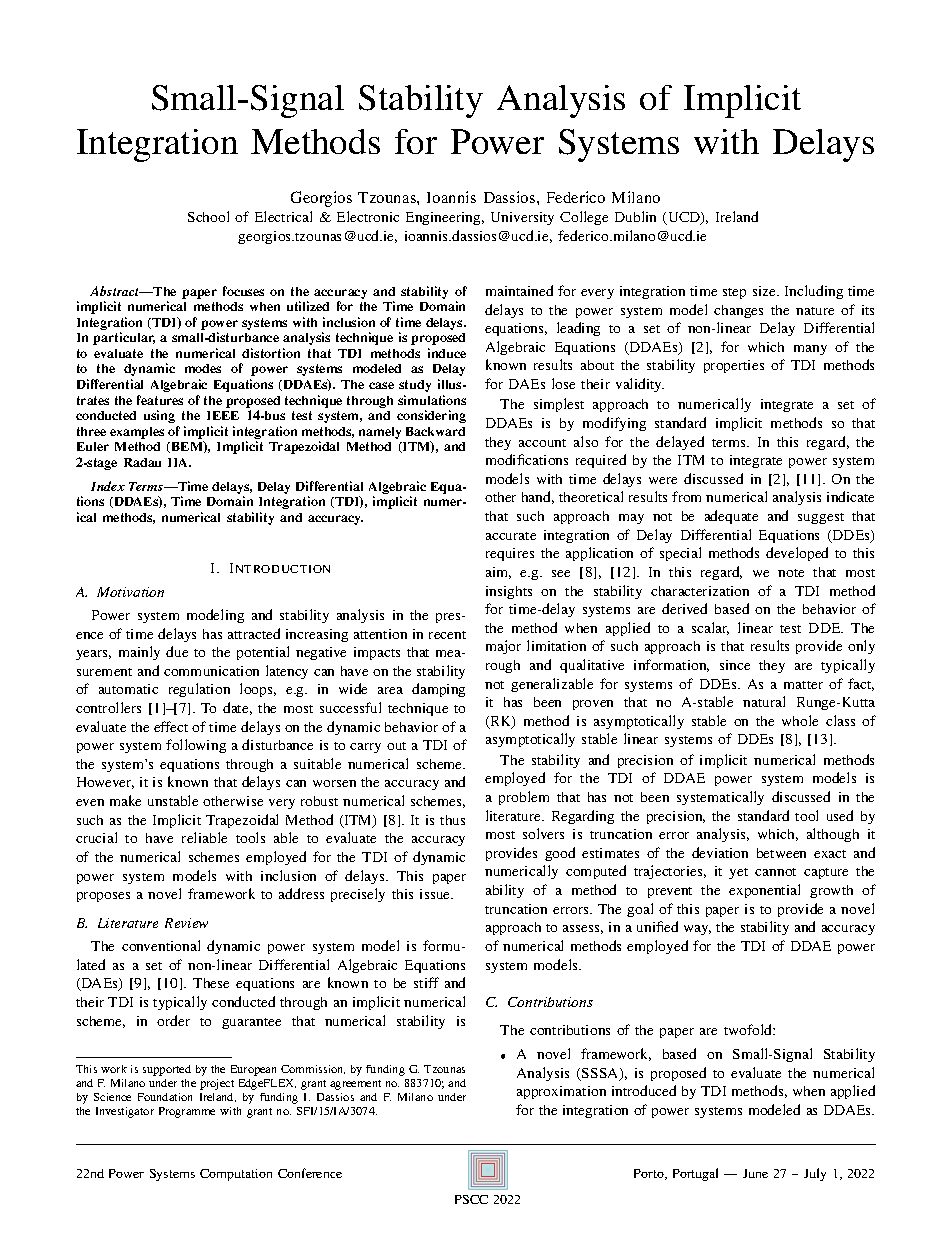 The width and height of the page is (952, 1233). What do you see at coordinates (426, 982) in the page?
I see `stiff` at bounding box center [426, 982].
